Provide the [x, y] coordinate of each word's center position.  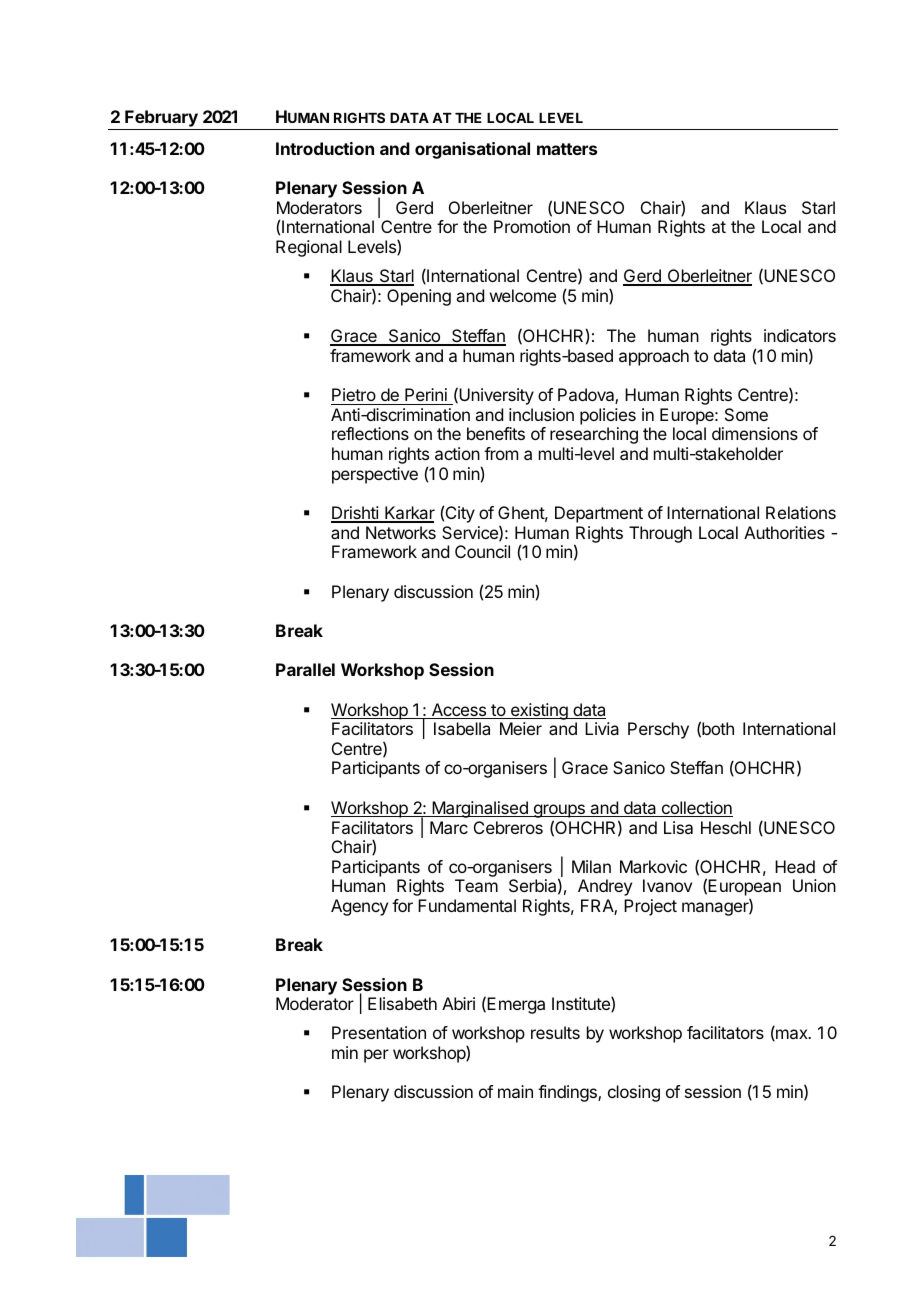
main [515, 1091]
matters [567, 149]
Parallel [305, 669]
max [792, 1035]
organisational [472, 150]
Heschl [726, 827]
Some [746, 414]
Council [482, 551]
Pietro [354, 394]
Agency [359, 907]
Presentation [379, 1032]
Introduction [325, 148]
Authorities [784, 532]
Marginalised [480, 809]
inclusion [541, 414]
